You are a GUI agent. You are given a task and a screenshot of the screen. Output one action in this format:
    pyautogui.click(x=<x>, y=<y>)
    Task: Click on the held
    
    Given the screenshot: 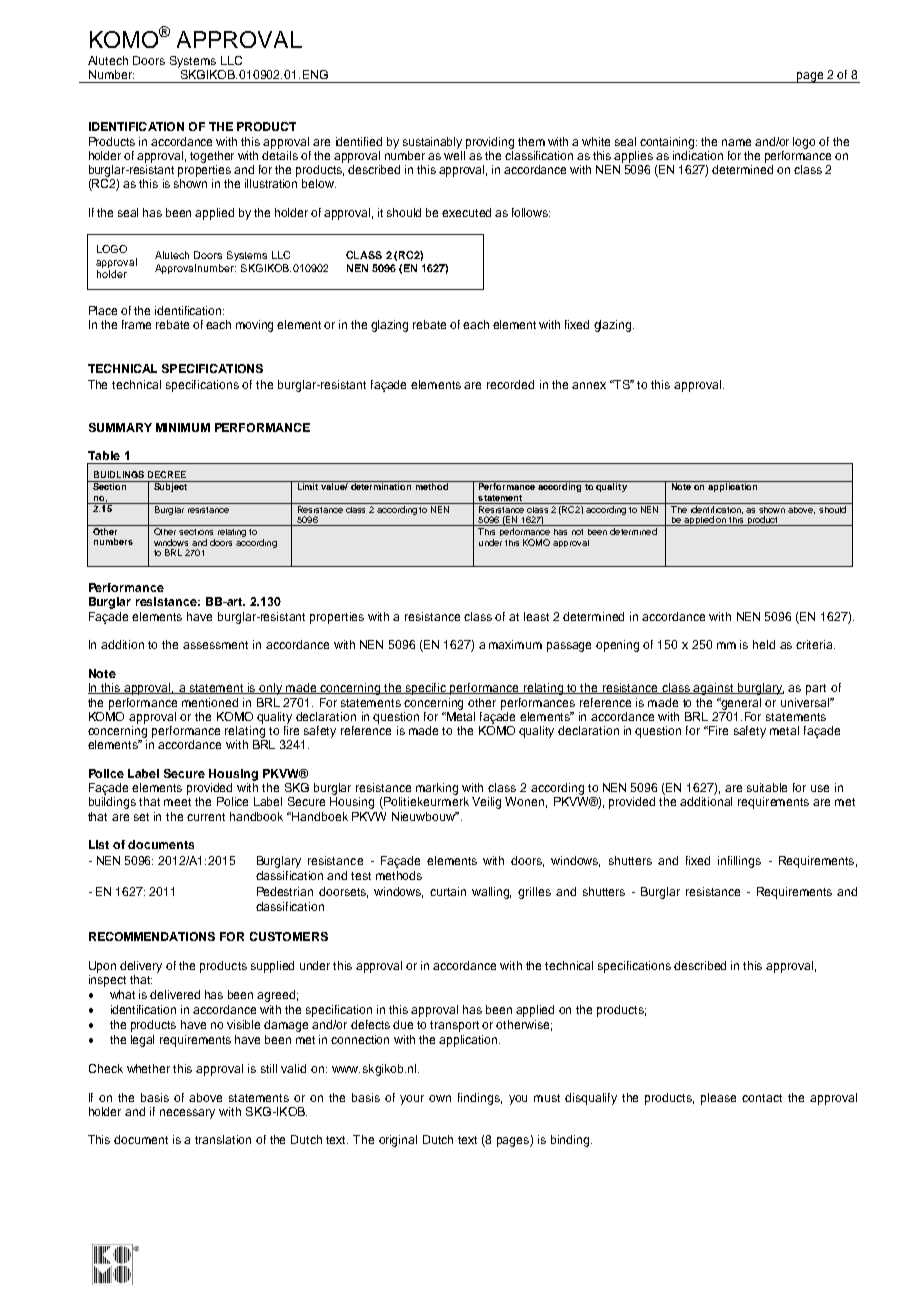 What is the action you would take?
    pyautogui.click(x=764, y=644)
